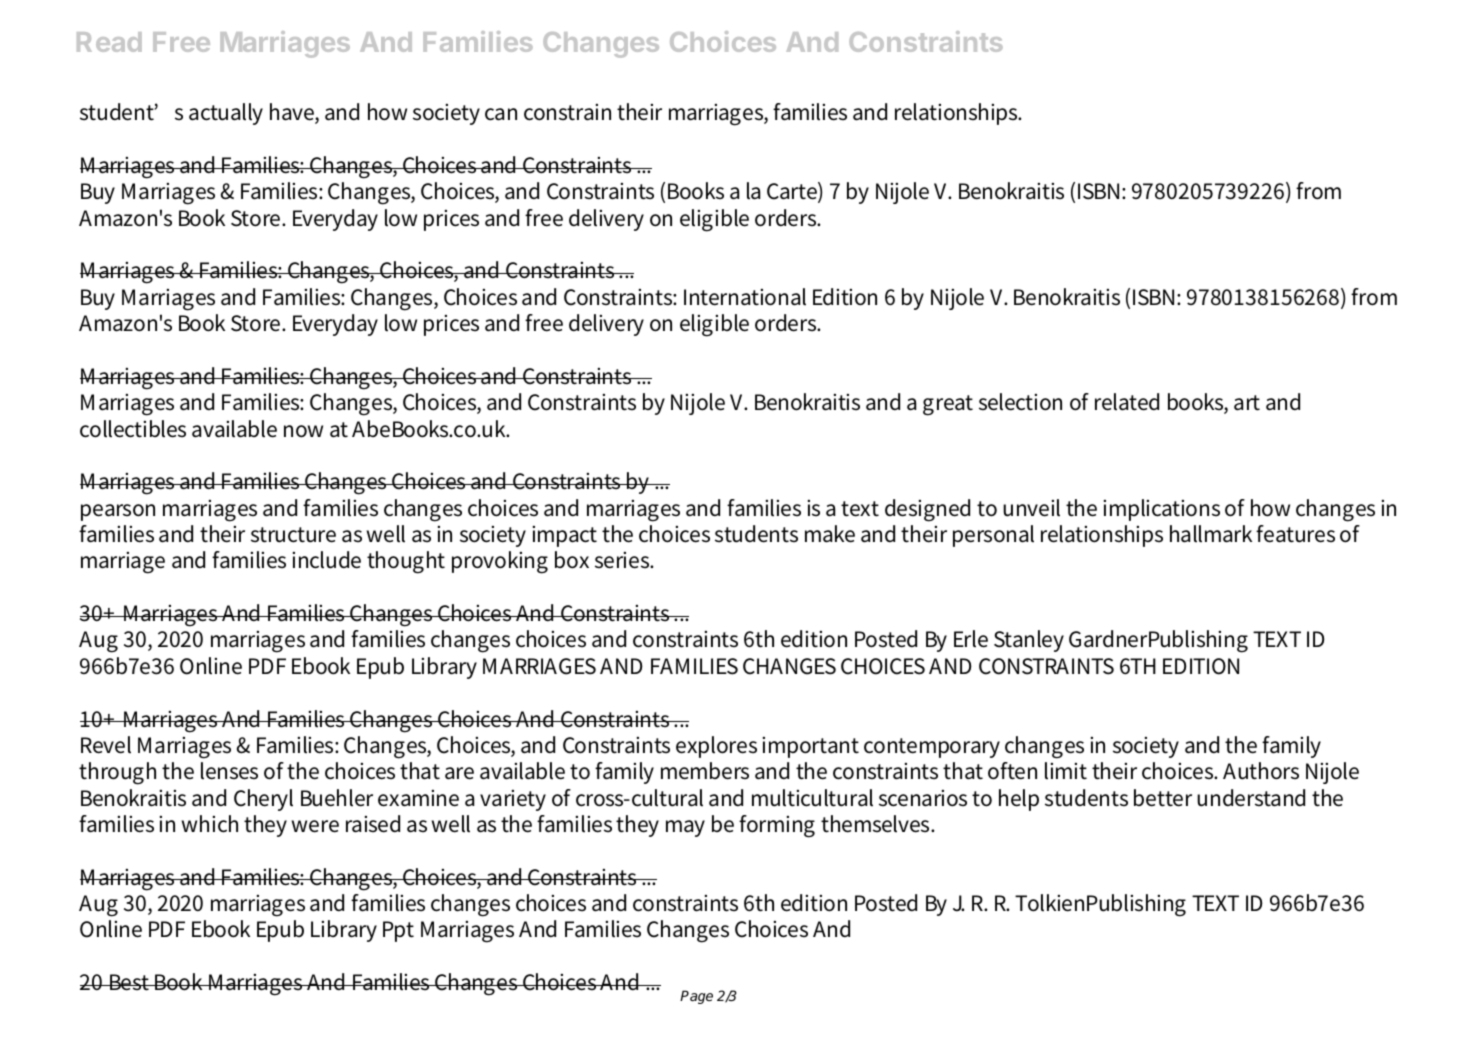 The width and height of the document is (1479, 1046). I want to click on actually, so click(226, 114).
